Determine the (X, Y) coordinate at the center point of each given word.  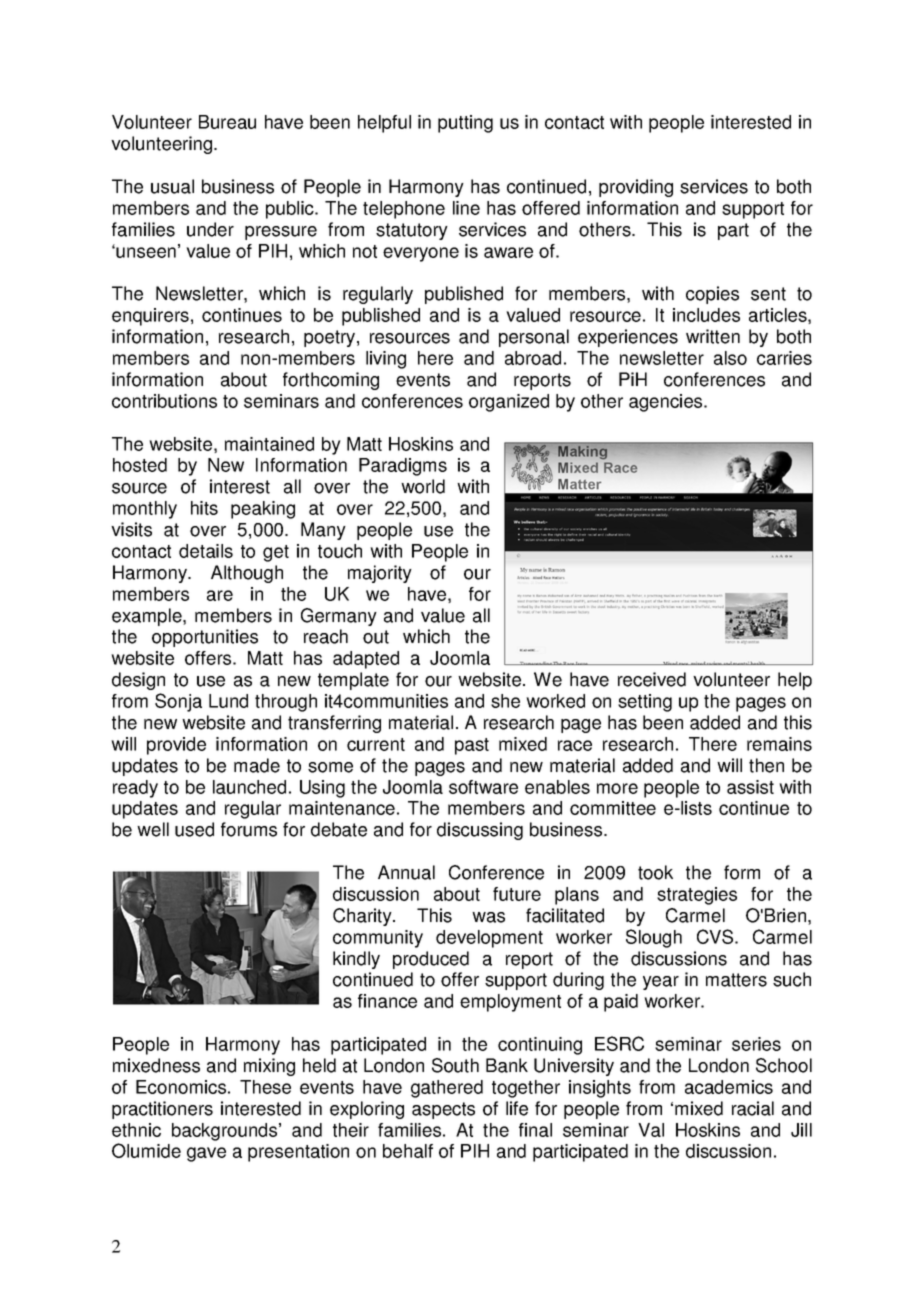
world (423, 486)
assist (750, 787)
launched (249, 787)
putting (465, 124)
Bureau (227, 122)
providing (636, 188)
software (483, 787)
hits (204, 508)
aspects (443, 1110)
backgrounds (226, 1132)
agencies (667, 403)
